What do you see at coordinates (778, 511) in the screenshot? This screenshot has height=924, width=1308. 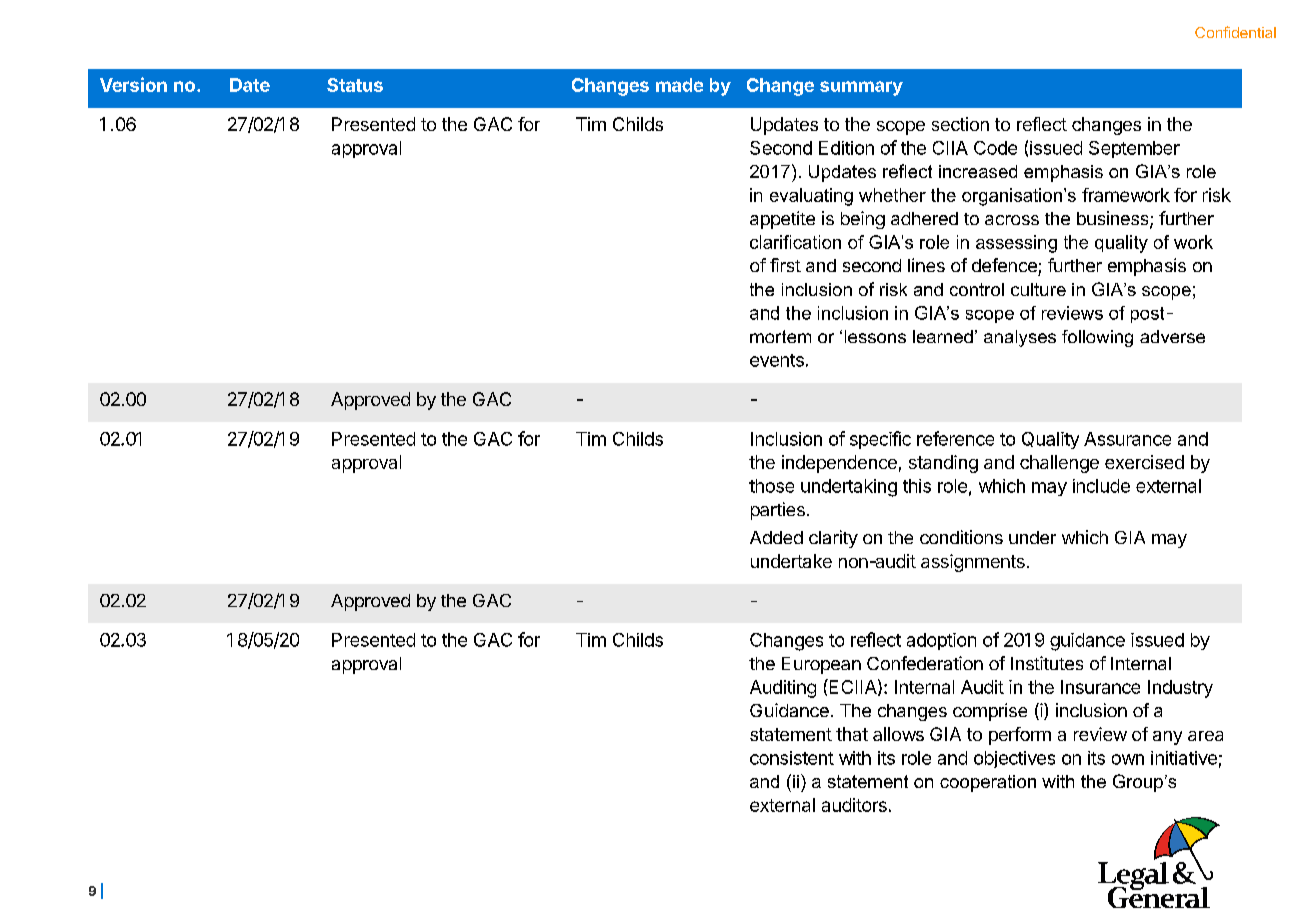 I see `parties` at bounding box center [778, 511].
